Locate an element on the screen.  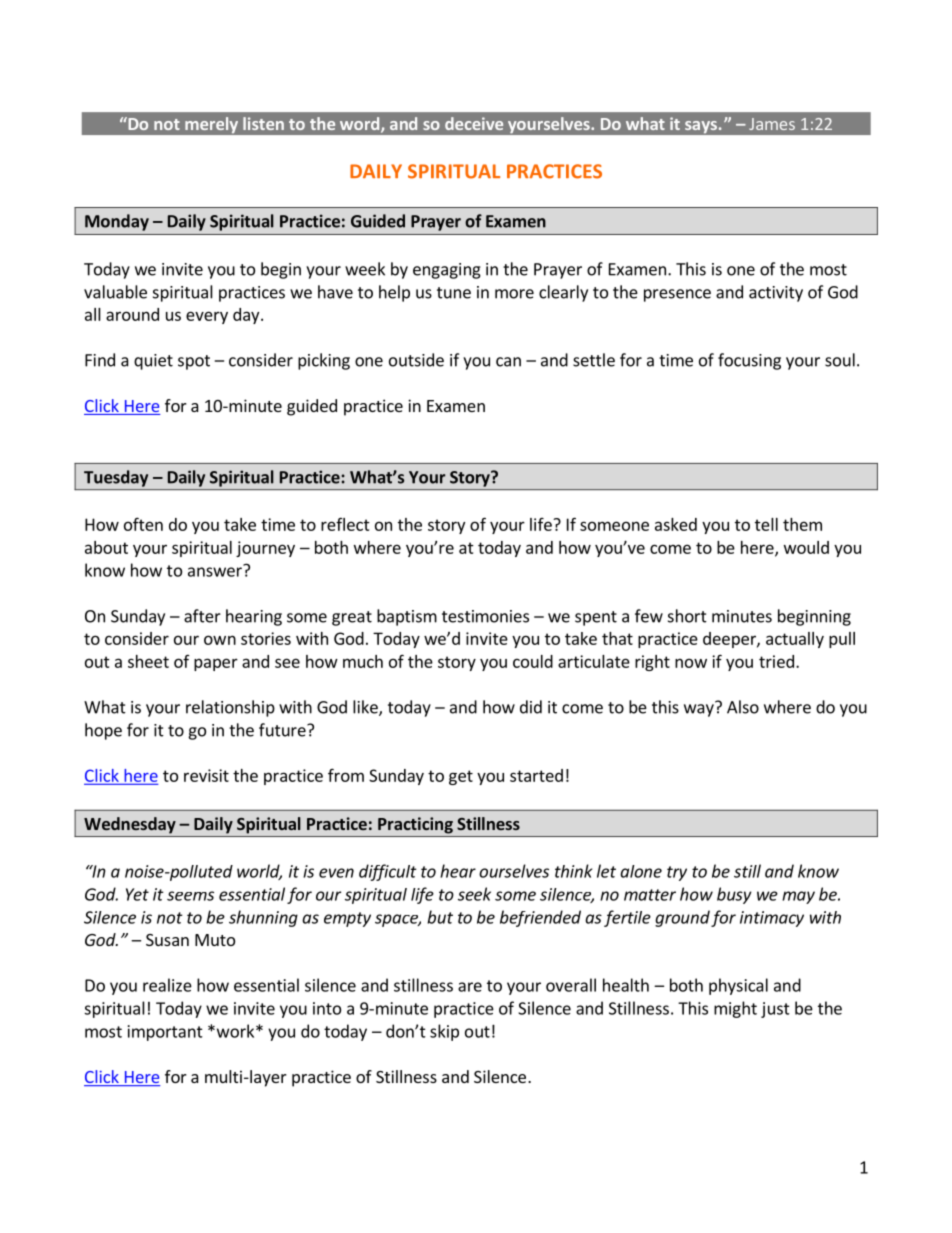
deceive is located at coordinates (474, 123).
